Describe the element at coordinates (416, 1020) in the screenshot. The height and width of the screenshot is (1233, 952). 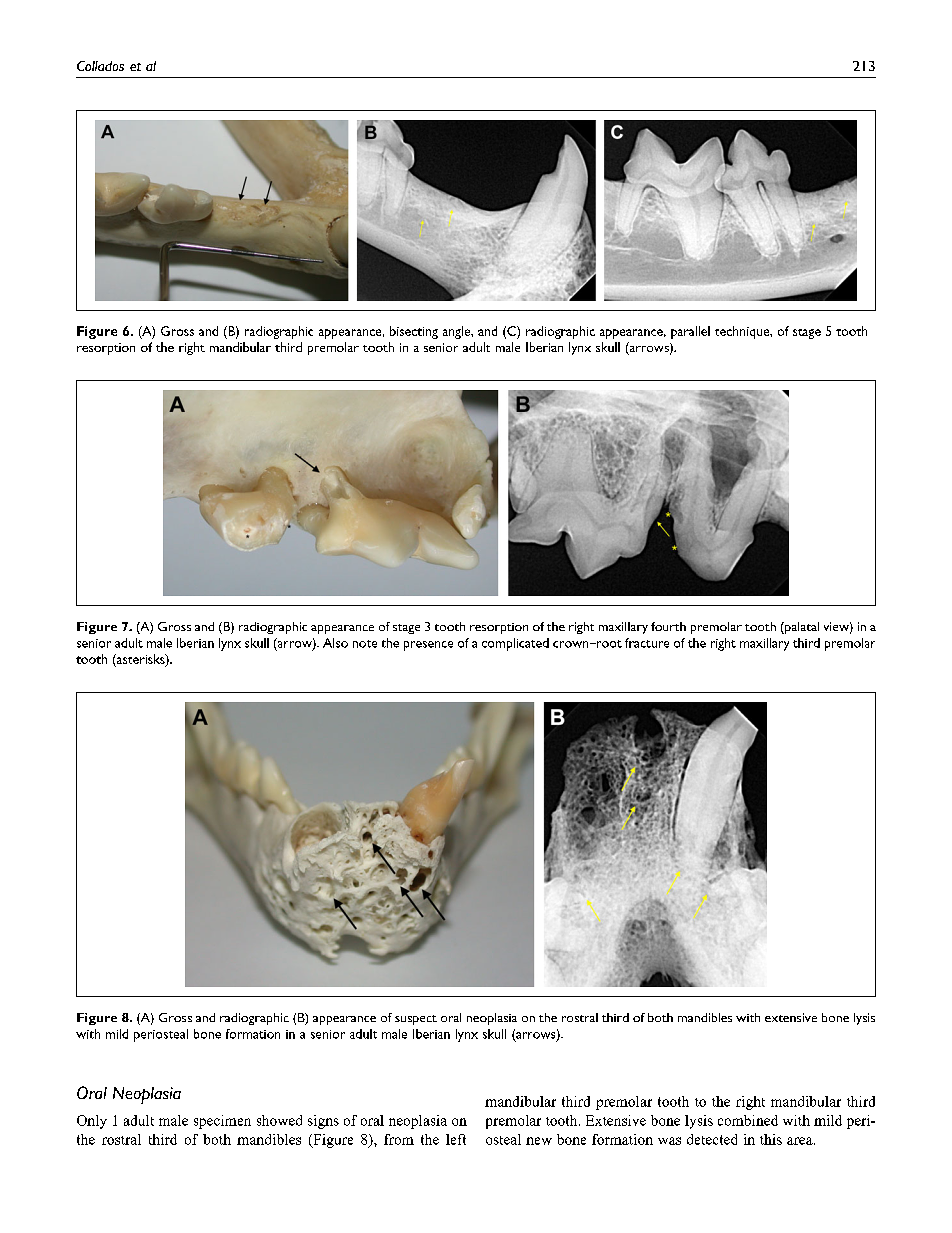
I see `suspect` at that location.
